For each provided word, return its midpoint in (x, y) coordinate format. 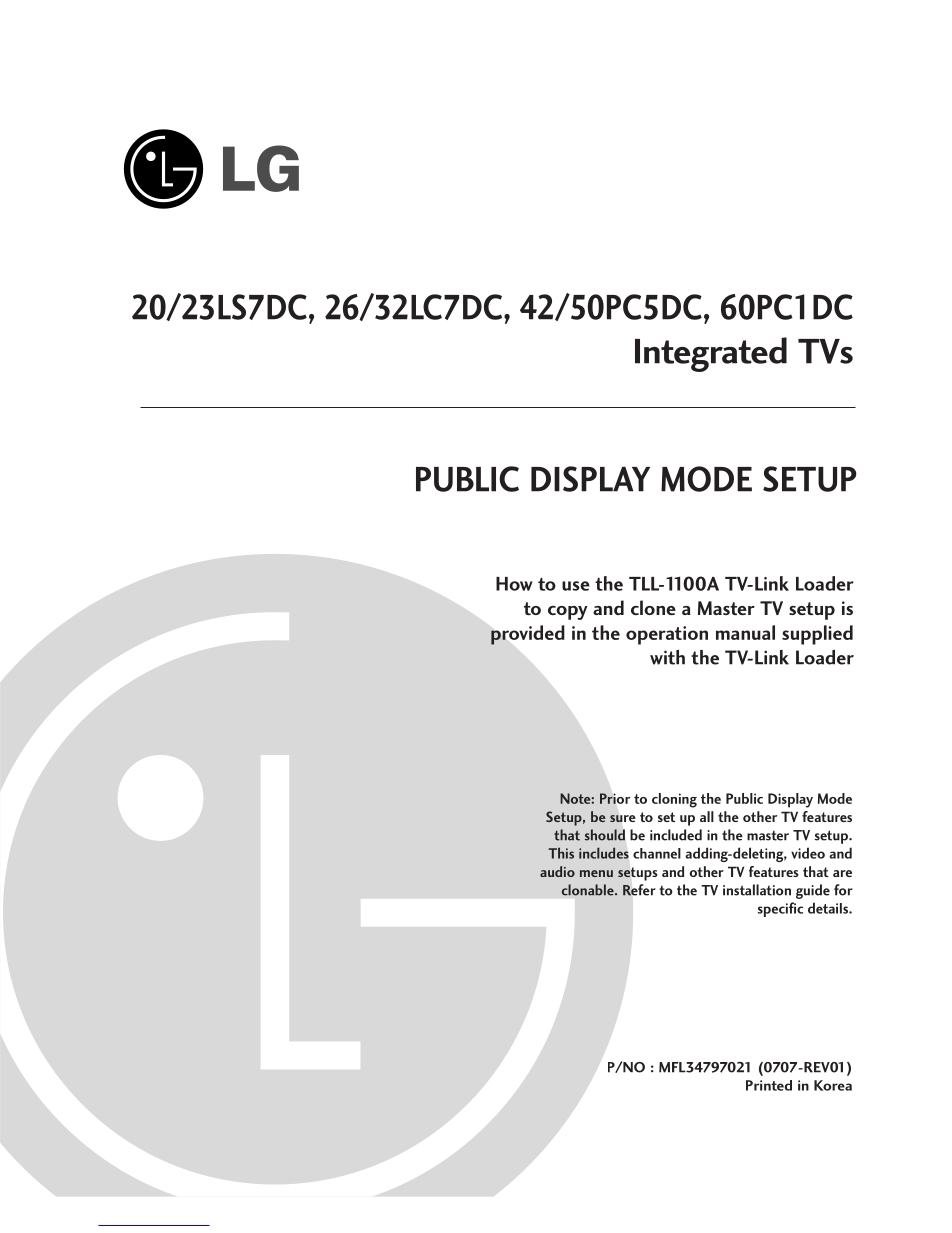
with (667, 657)
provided (528, 635)
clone (653, 607)
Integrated (711, 354)
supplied (817, 635)
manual (745, 632)
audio (557, 871)
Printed (769, 1085)
